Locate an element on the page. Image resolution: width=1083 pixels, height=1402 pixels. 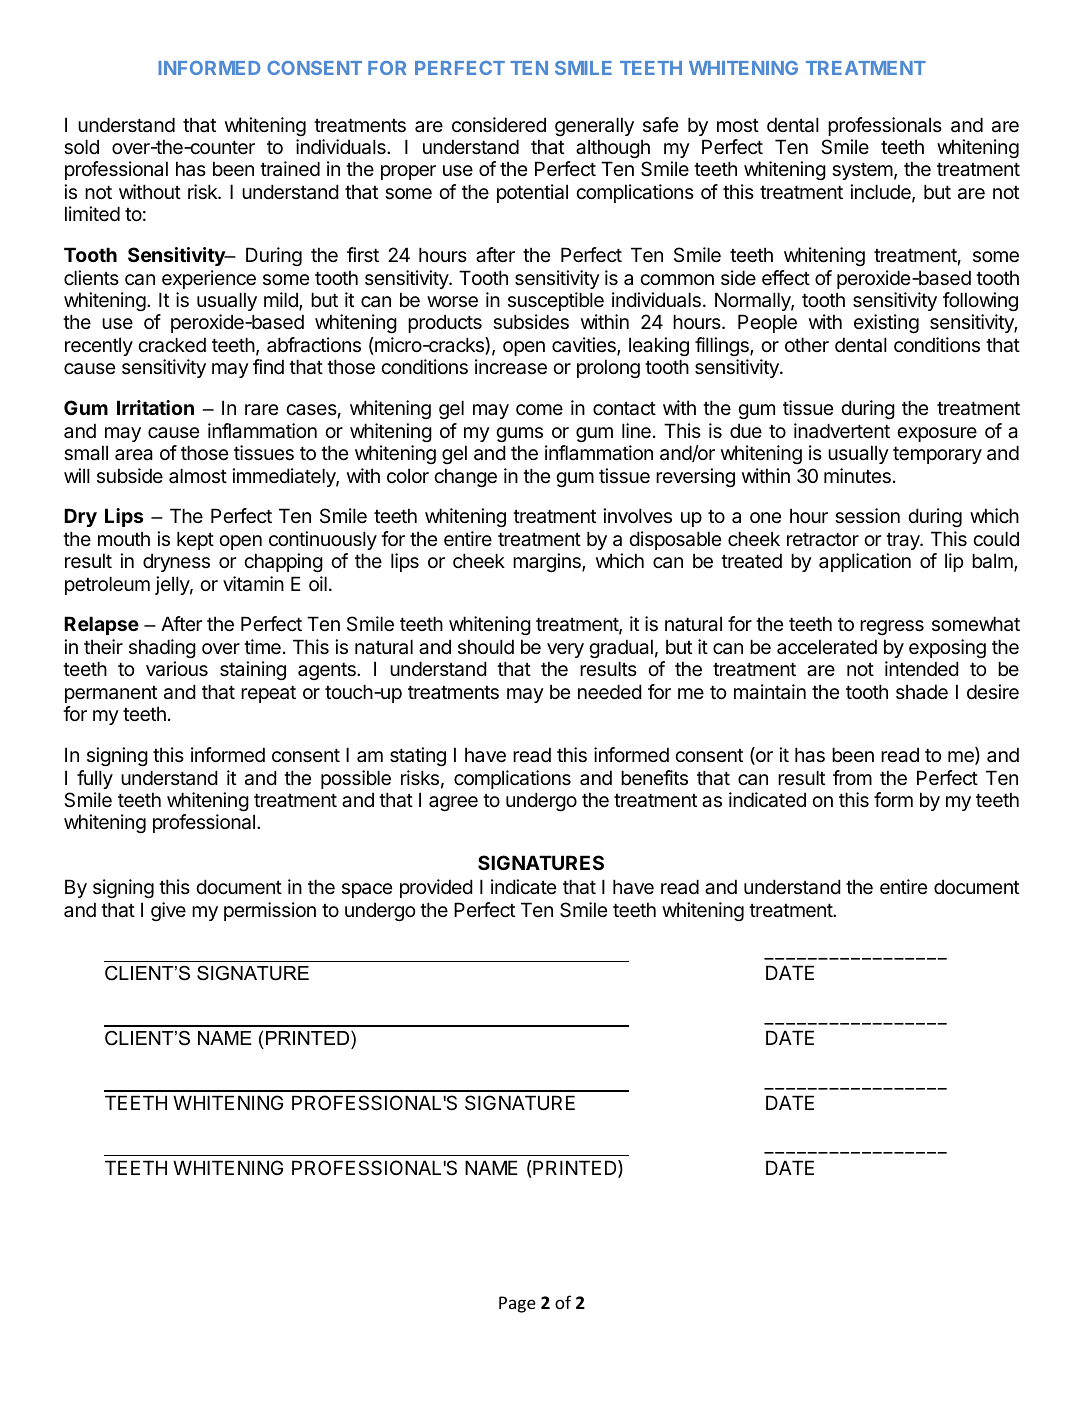
potential is located at coordinates (532, 193).
